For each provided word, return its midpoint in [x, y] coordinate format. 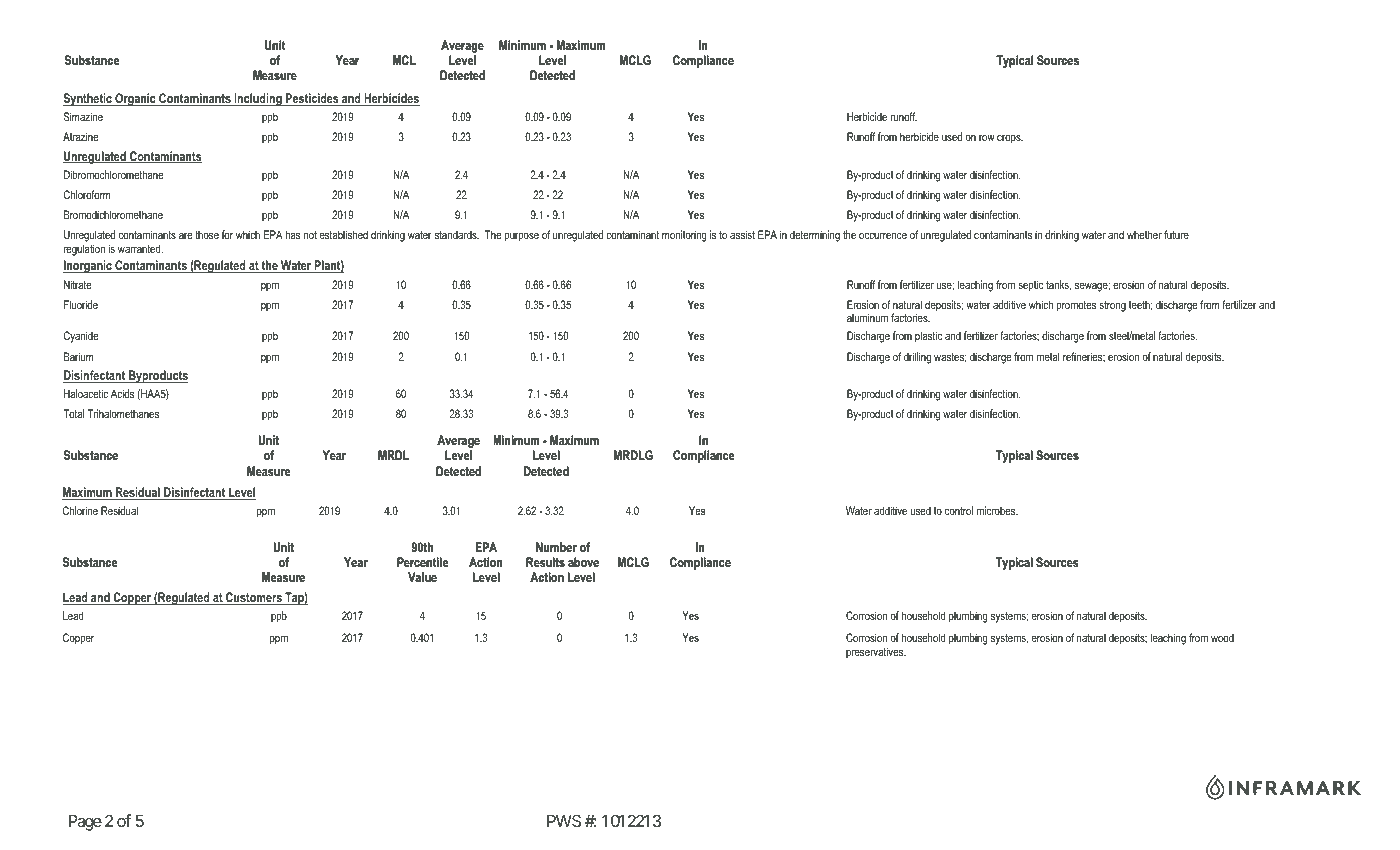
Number [556, 547]
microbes [997, 510]
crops [1010, 139]
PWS [564, 820]
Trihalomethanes [123, 413]
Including [258, 99]
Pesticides [312, 99]
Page [85, 823]
